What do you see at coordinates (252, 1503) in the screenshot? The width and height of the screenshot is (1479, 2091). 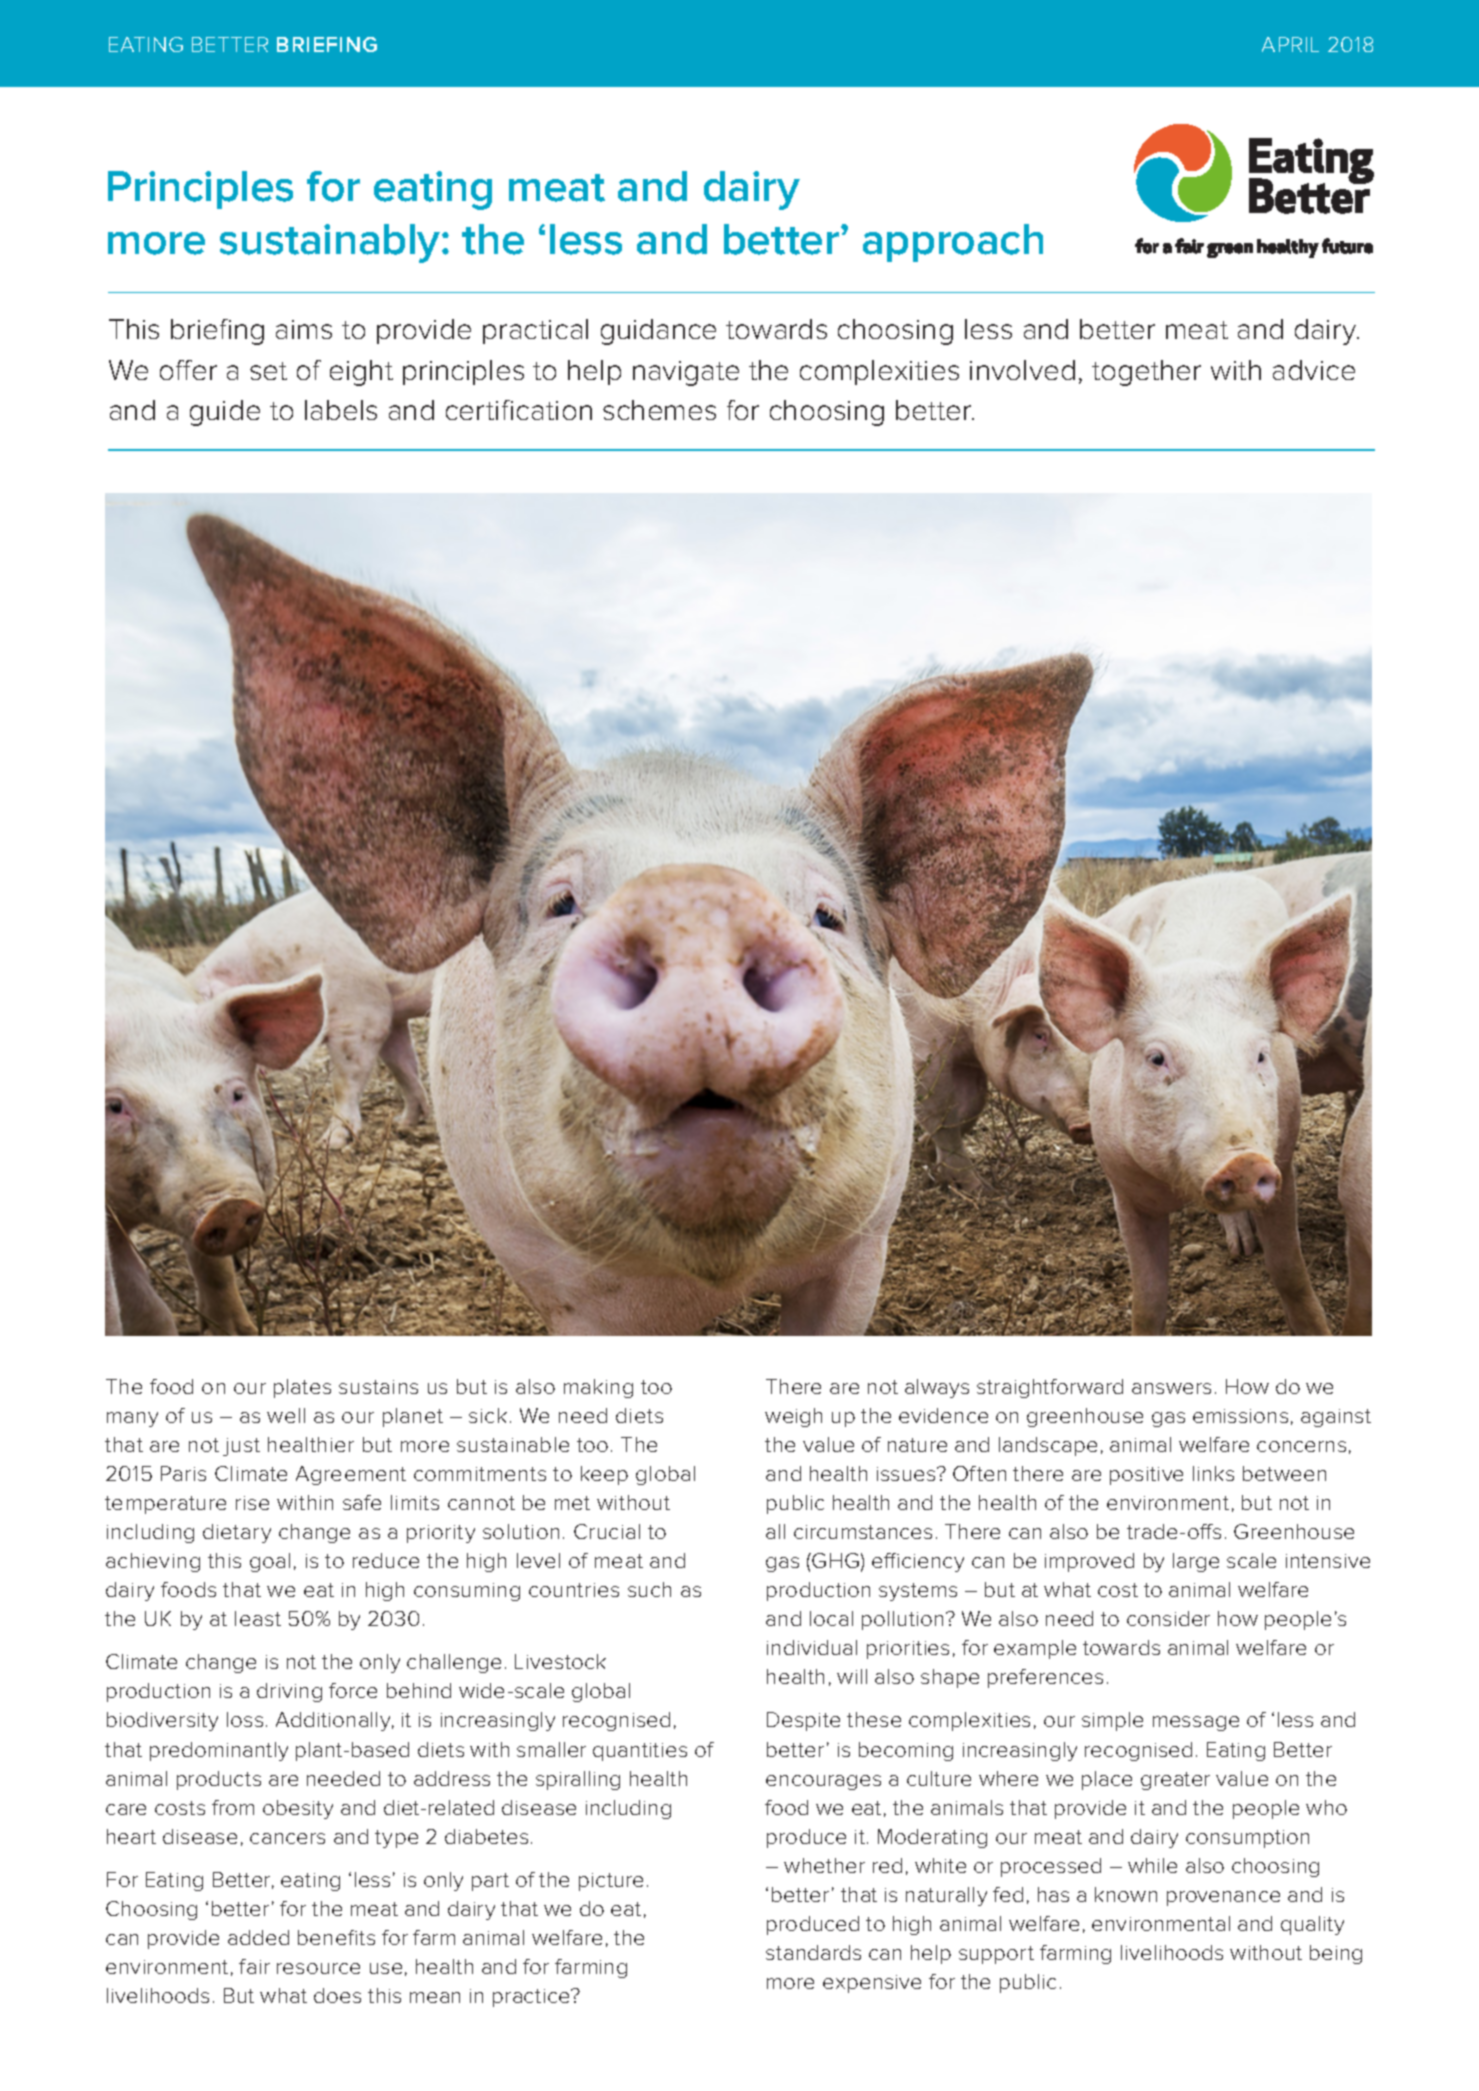 I see `rise` at bounding box center [252, 1503].
